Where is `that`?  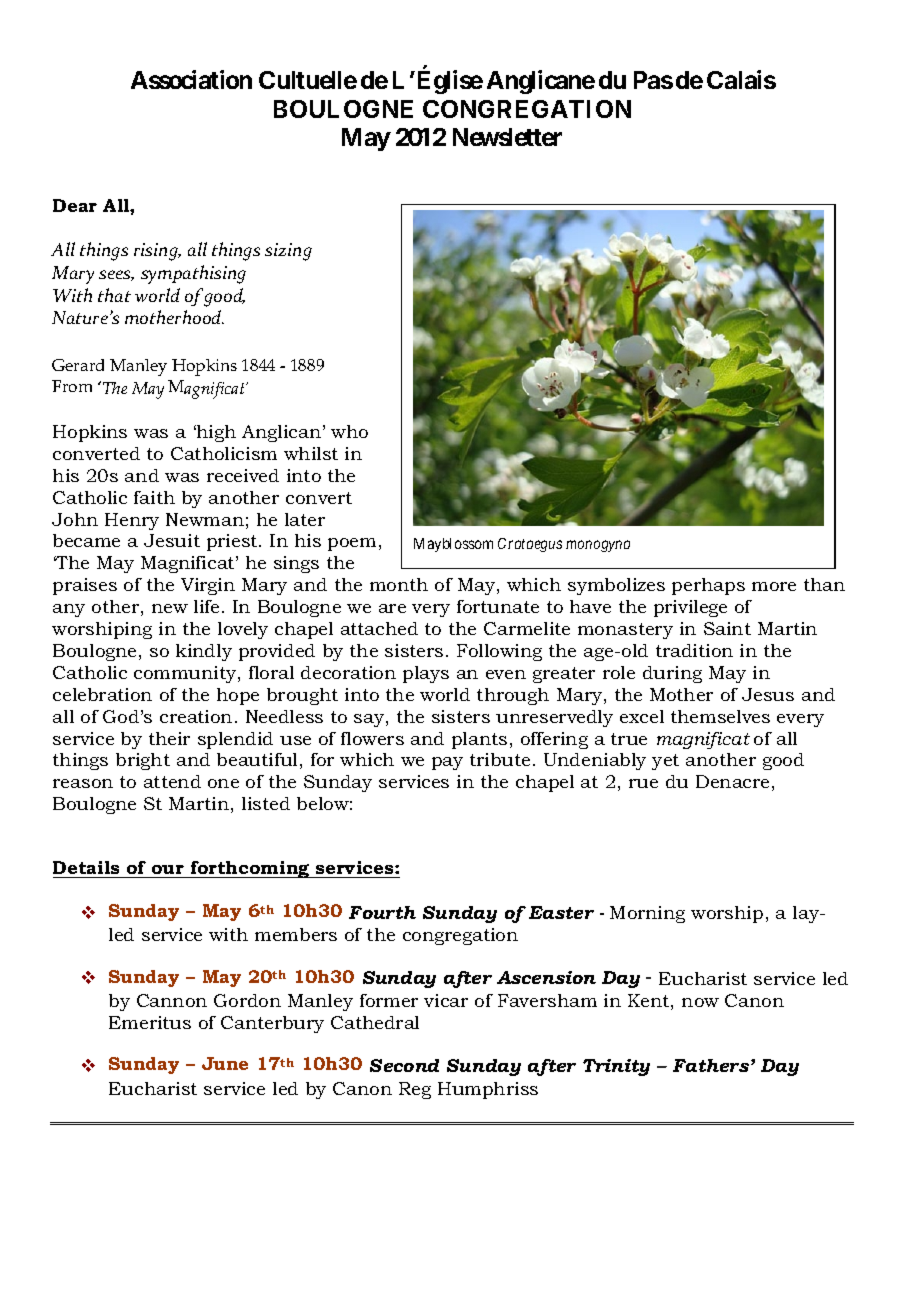 that is located at coordinates (114, 295).
